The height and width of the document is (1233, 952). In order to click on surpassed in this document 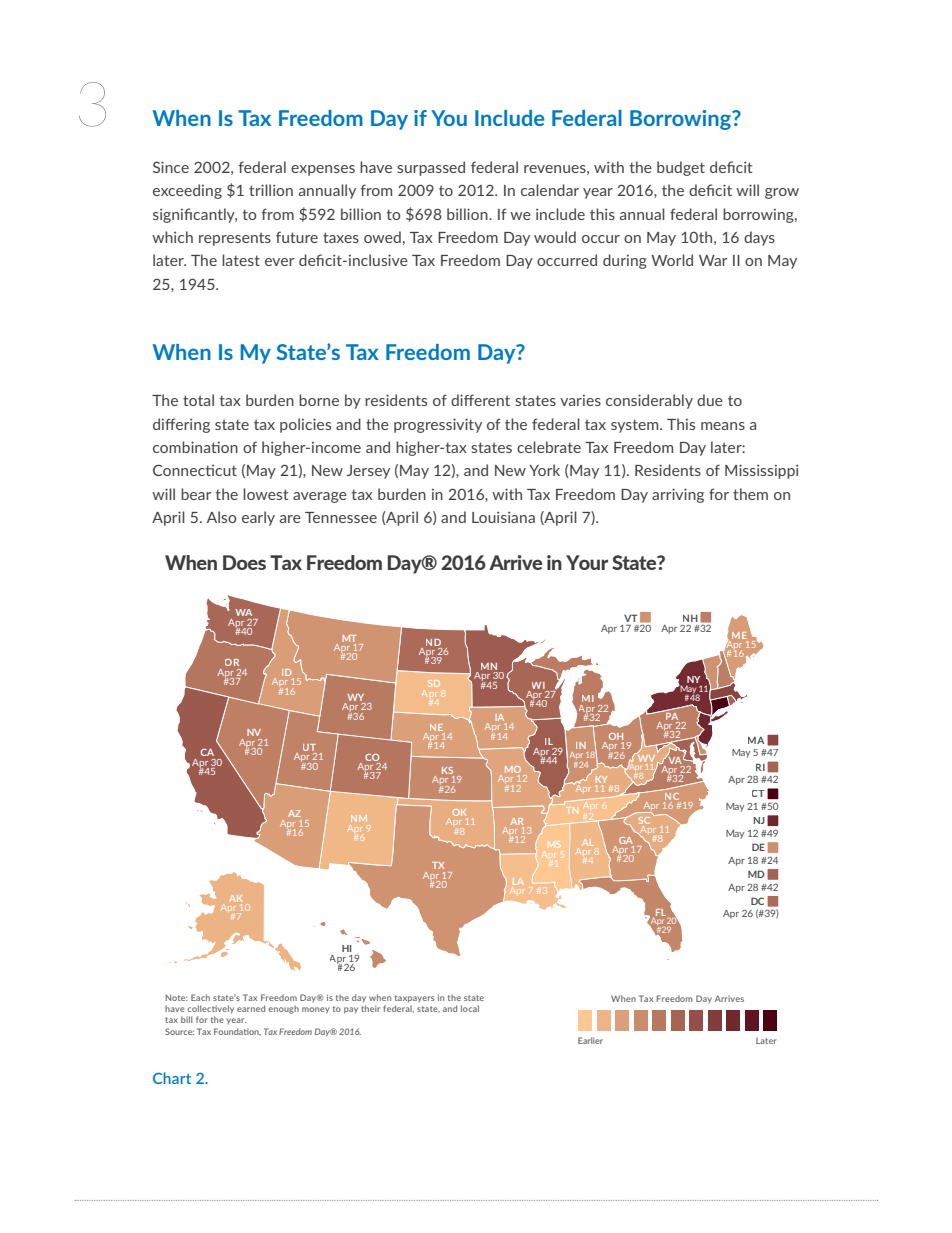, I will do `click(431, 168)`.
